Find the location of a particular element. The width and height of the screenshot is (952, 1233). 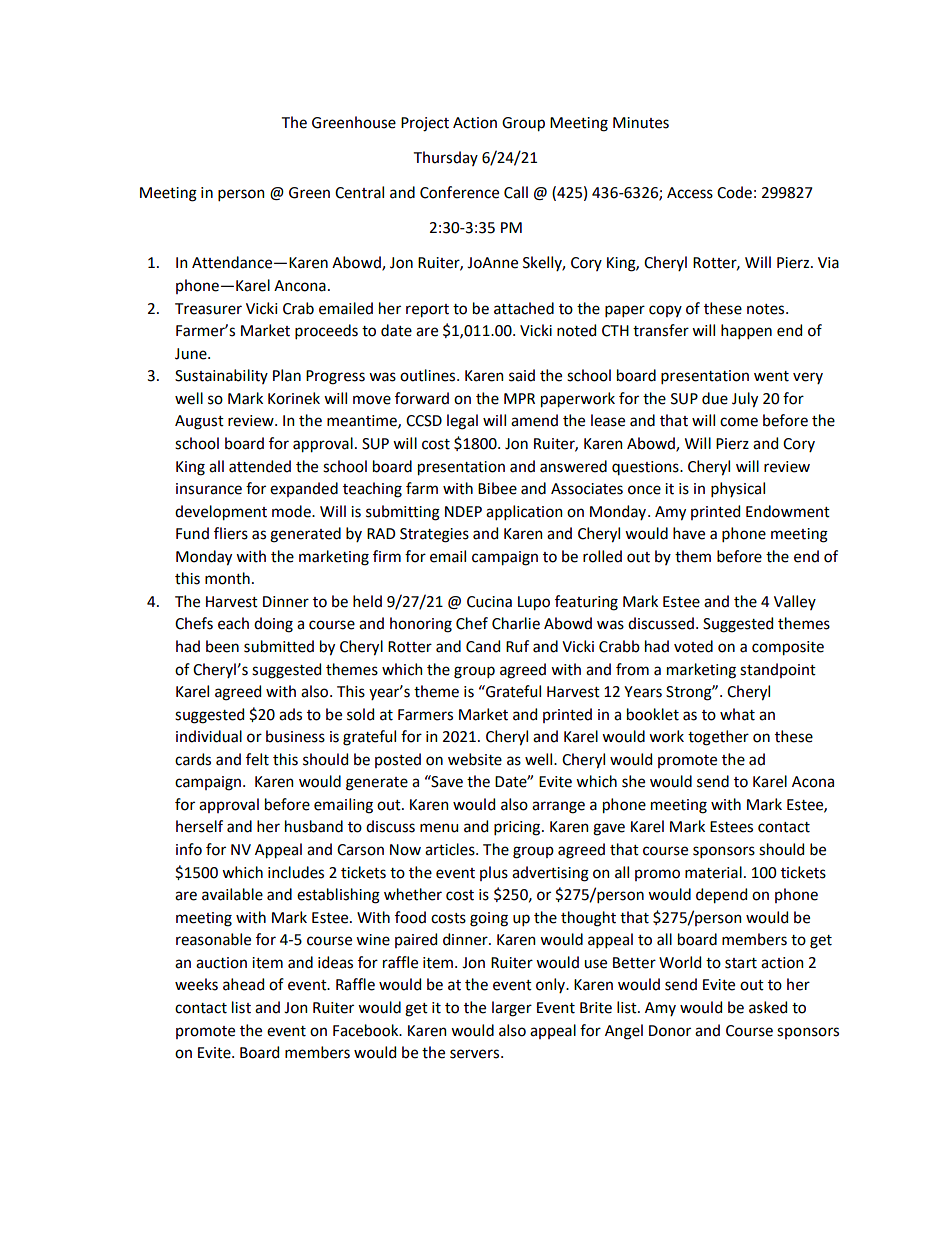

Code is located at coordinates (734, 192).
